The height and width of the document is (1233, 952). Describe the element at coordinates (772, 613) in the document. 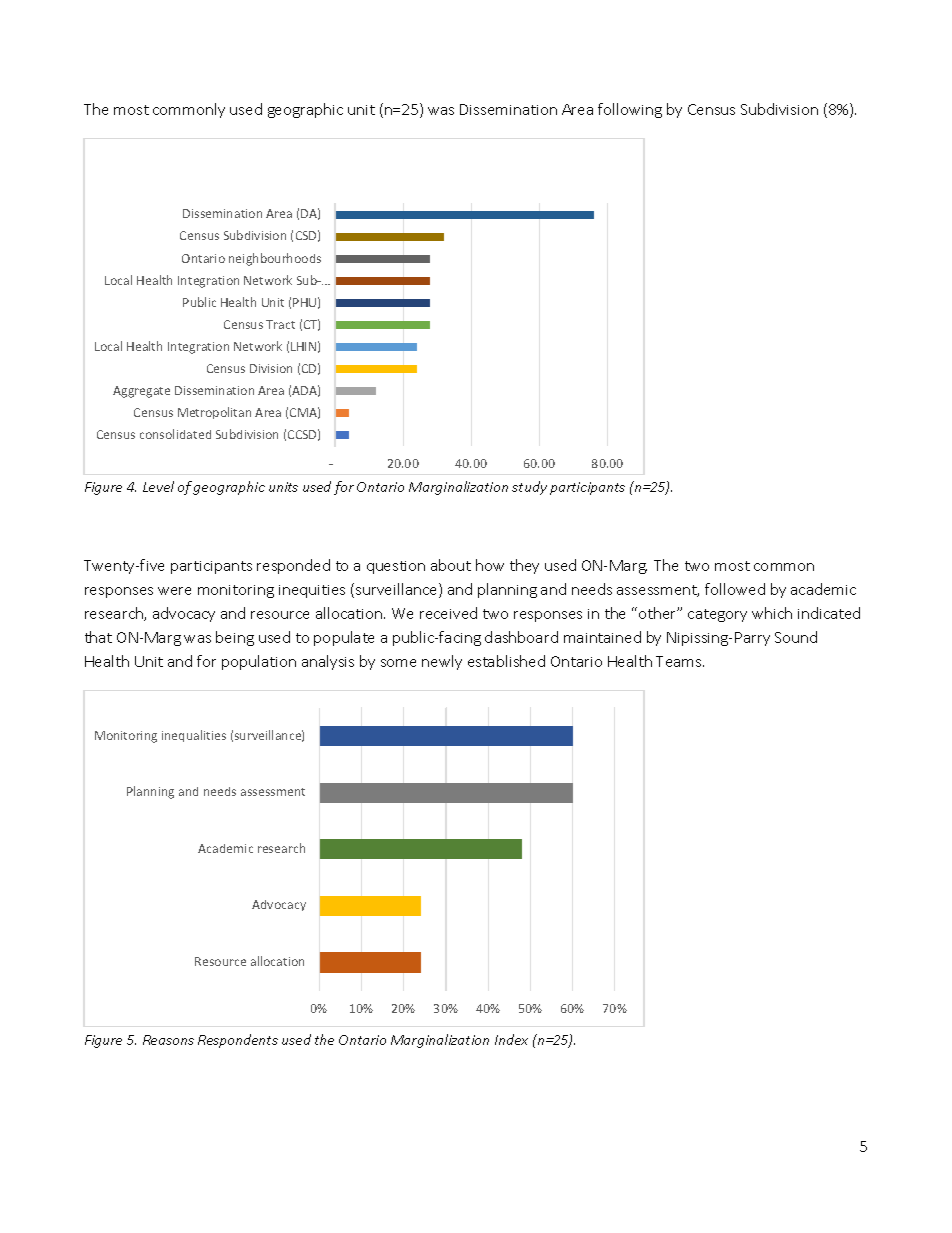

I see `which` at that location.
